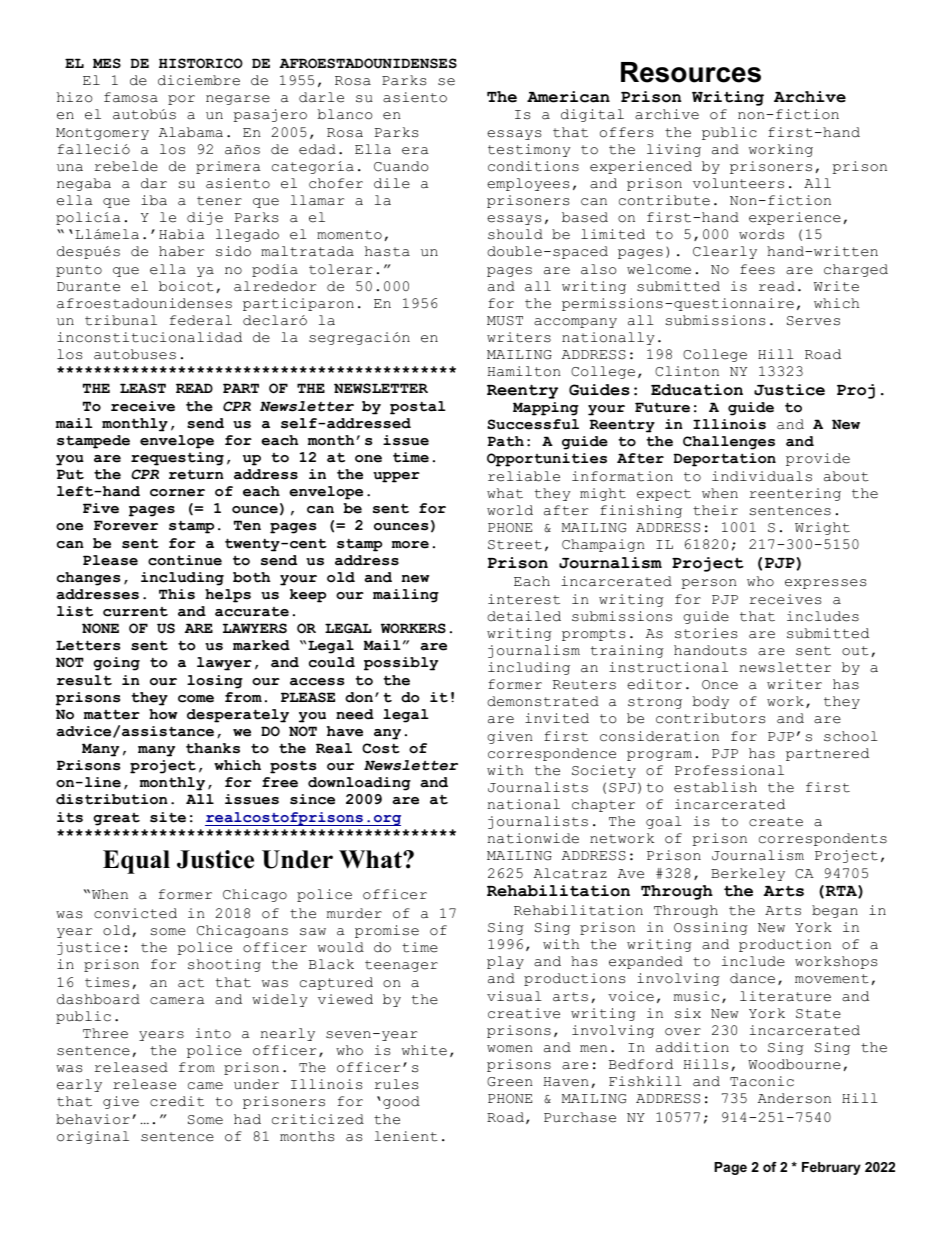  What do you see at coordinates (177, 1101) in the document?
I see `credit` at bounding box center [177, 1101].
